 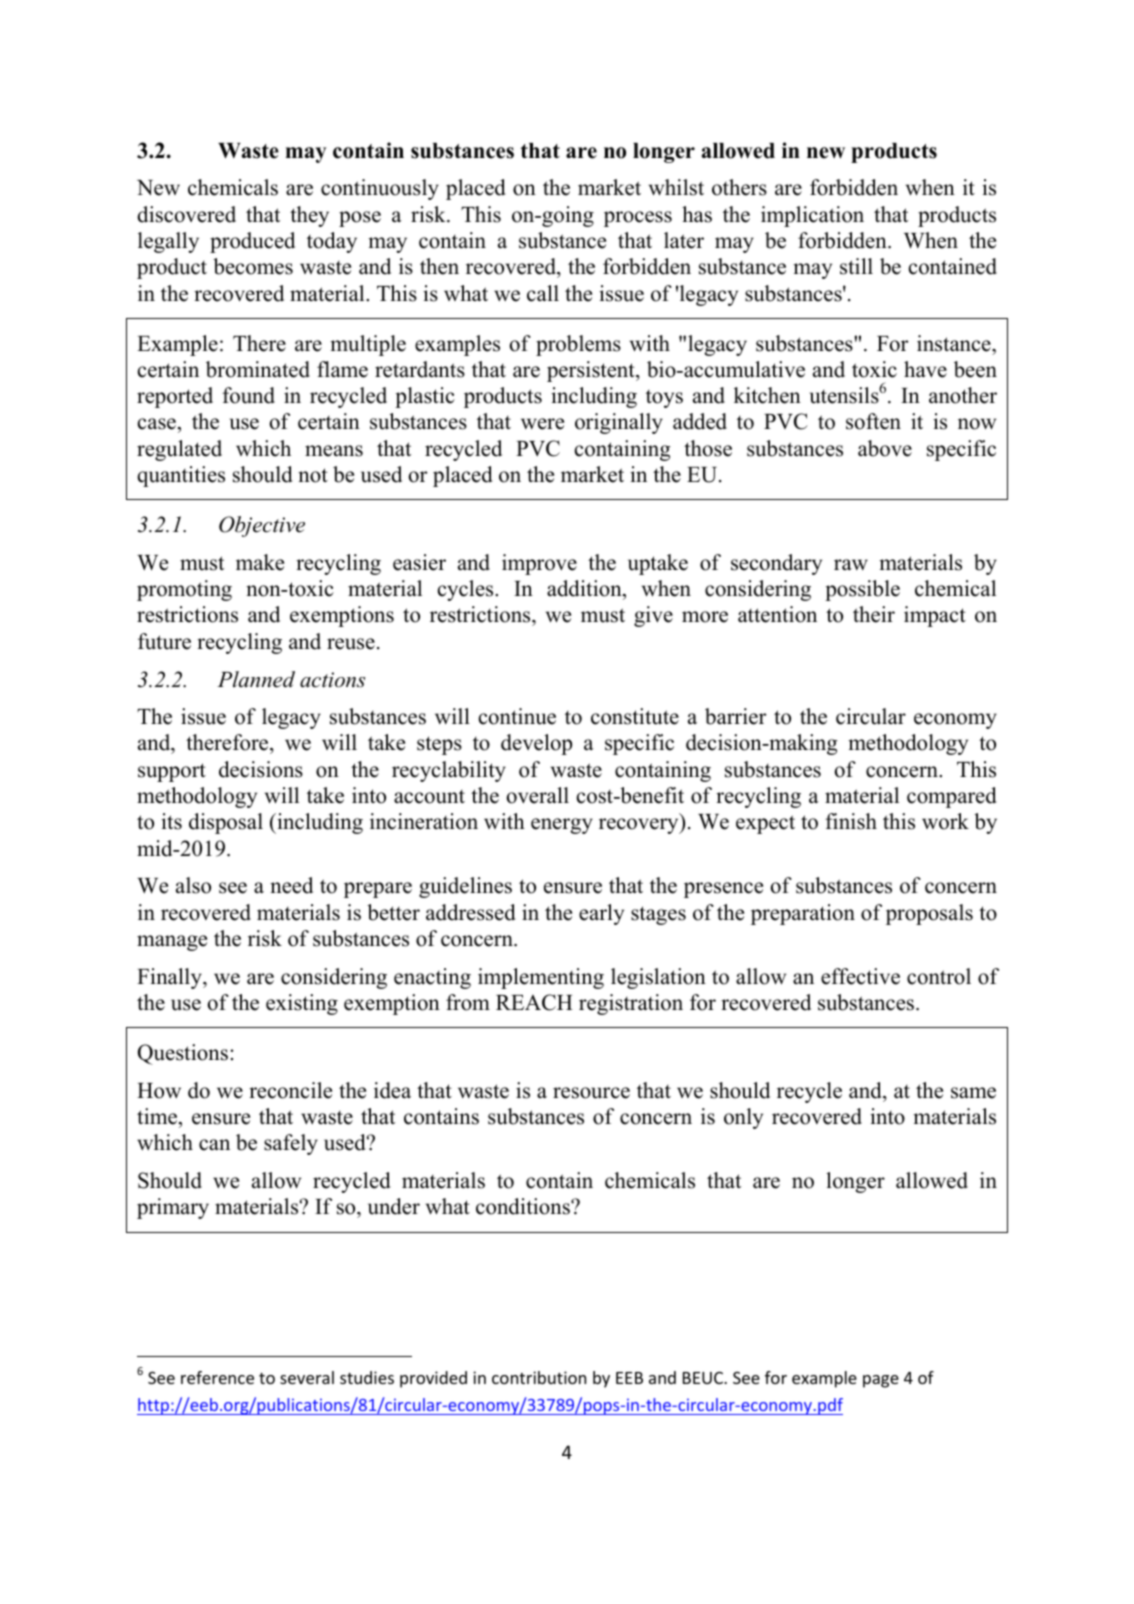 I want to click on improve, so click(x=539, y=564).
